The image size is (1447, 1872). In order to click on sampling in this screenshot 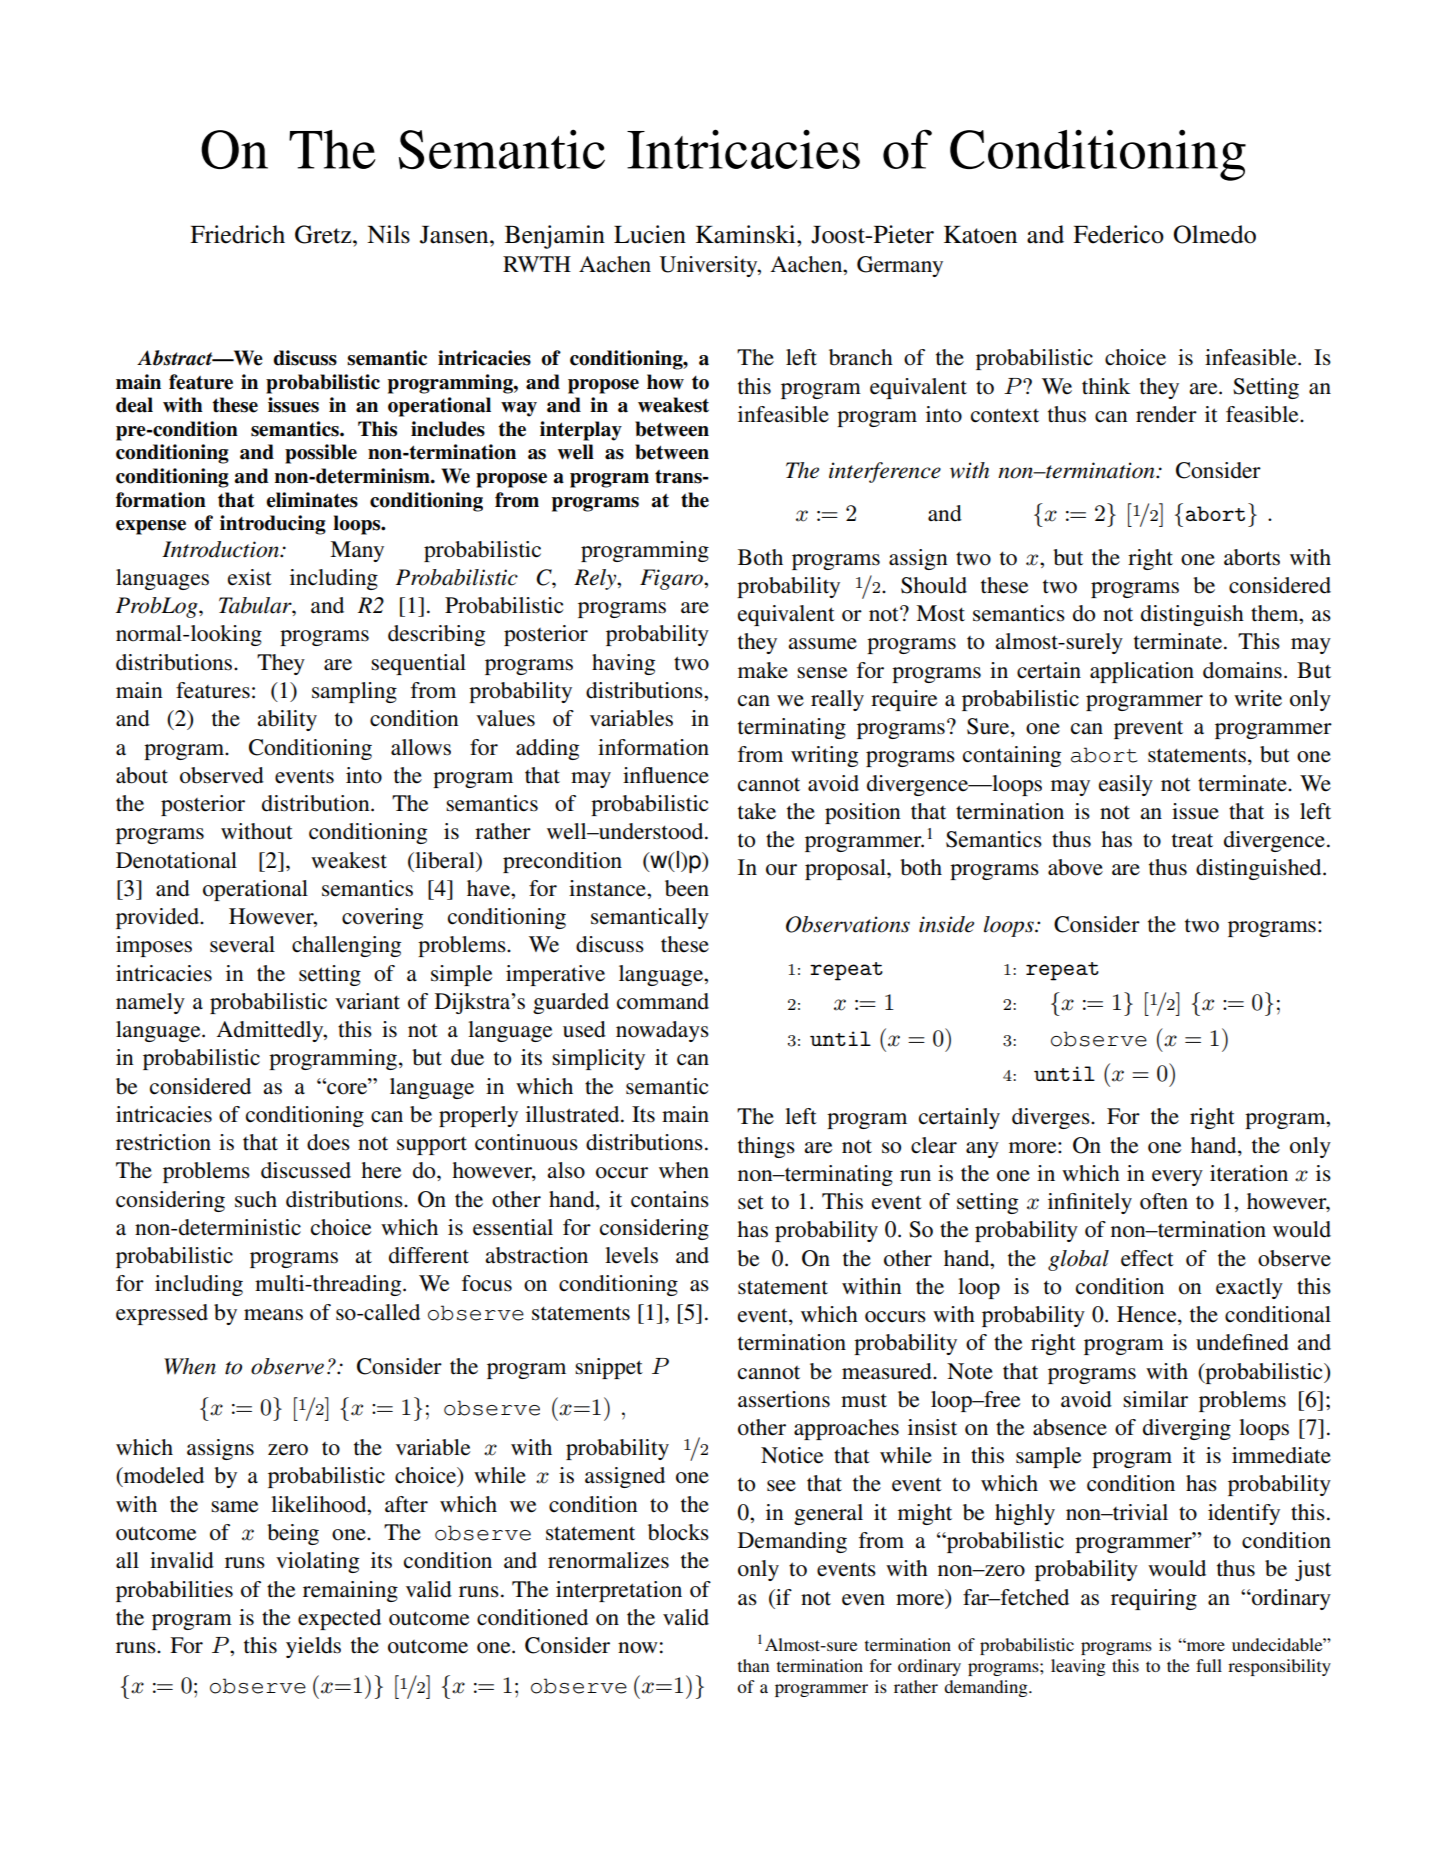, I will do `click(354, 692)`.
